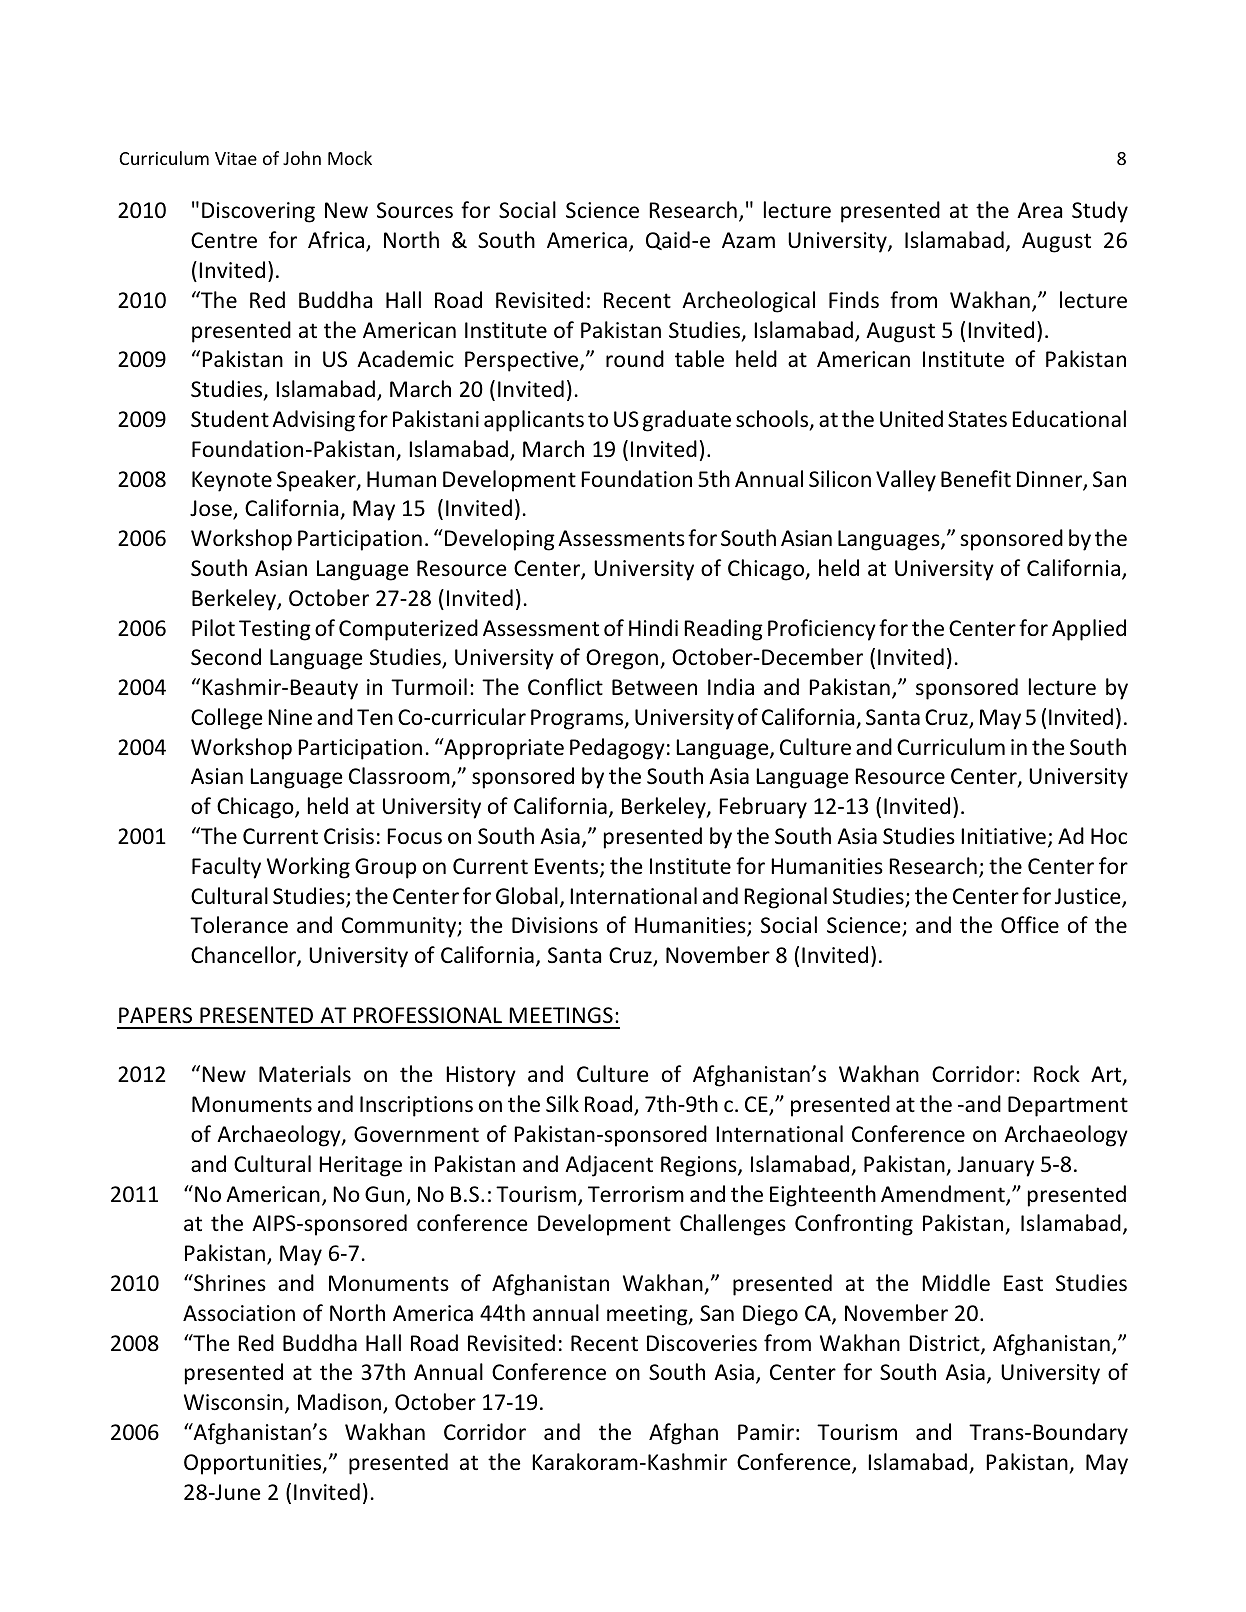  What do you see at coordinates (1030, 925) in the screenshot?
I see `Office` at bounding box center [1030, 925].
